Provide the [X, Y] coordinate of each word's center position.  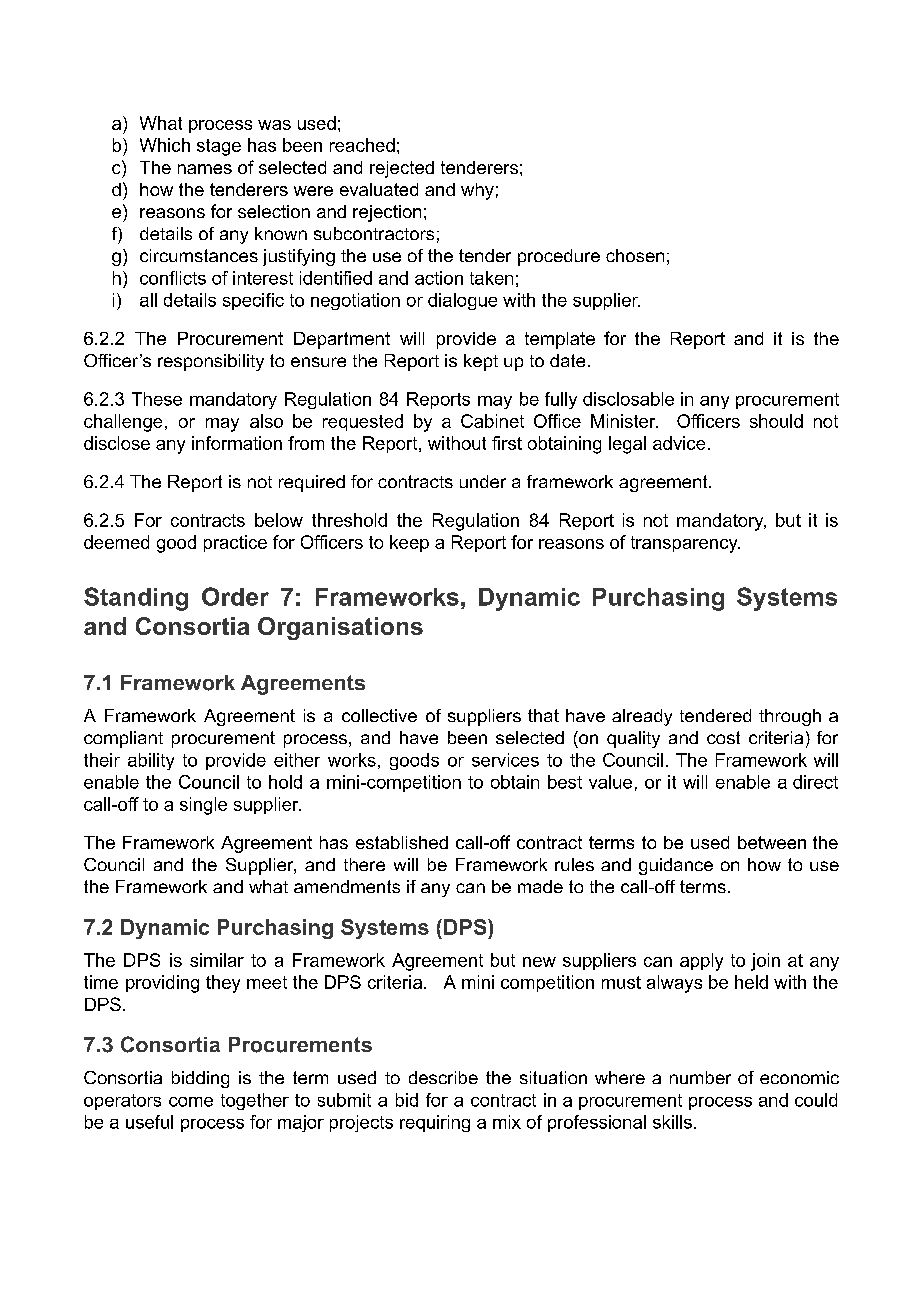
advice [679, 443]
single [203, 806]
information [237, 443]
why [477, 191]
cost [723, 737]
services [505, 760]
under [483, 481]
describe [443, 1077]
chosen [635, 255]
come [191, 1102]
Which [165, 145]
